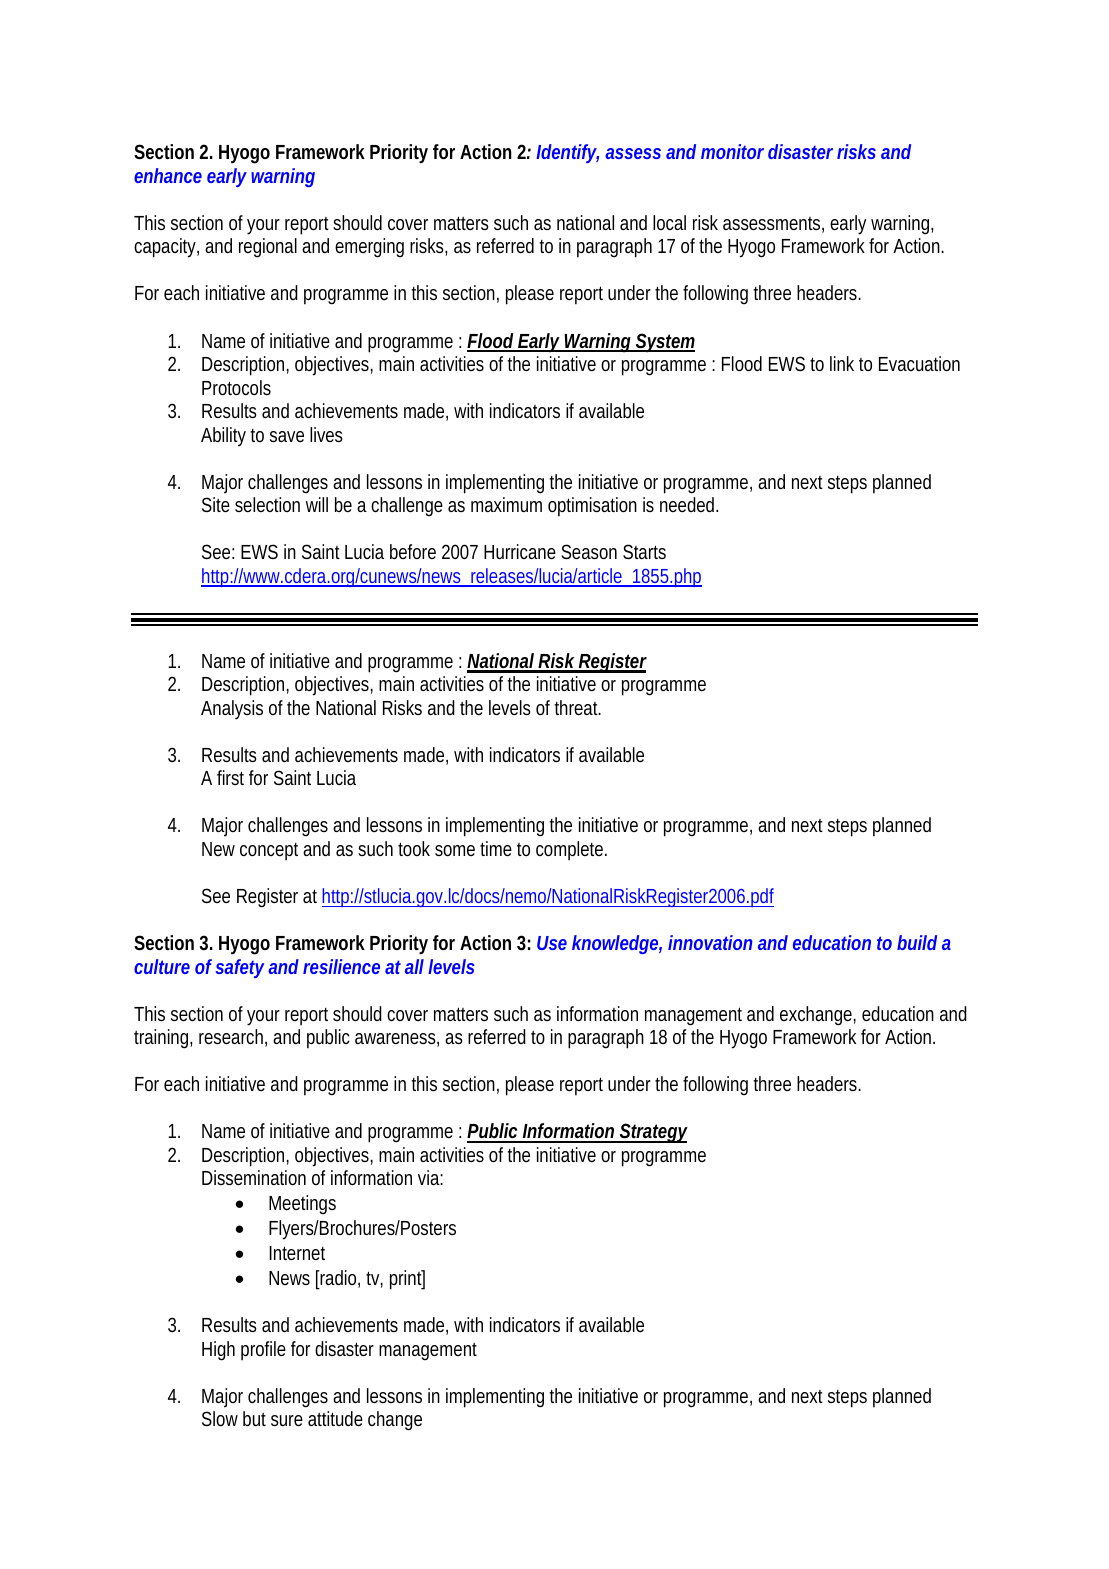  What do you see at coordinates (335, 1418) in the screenshot?
I see `attitude` at bounding box center [335, 1418].
